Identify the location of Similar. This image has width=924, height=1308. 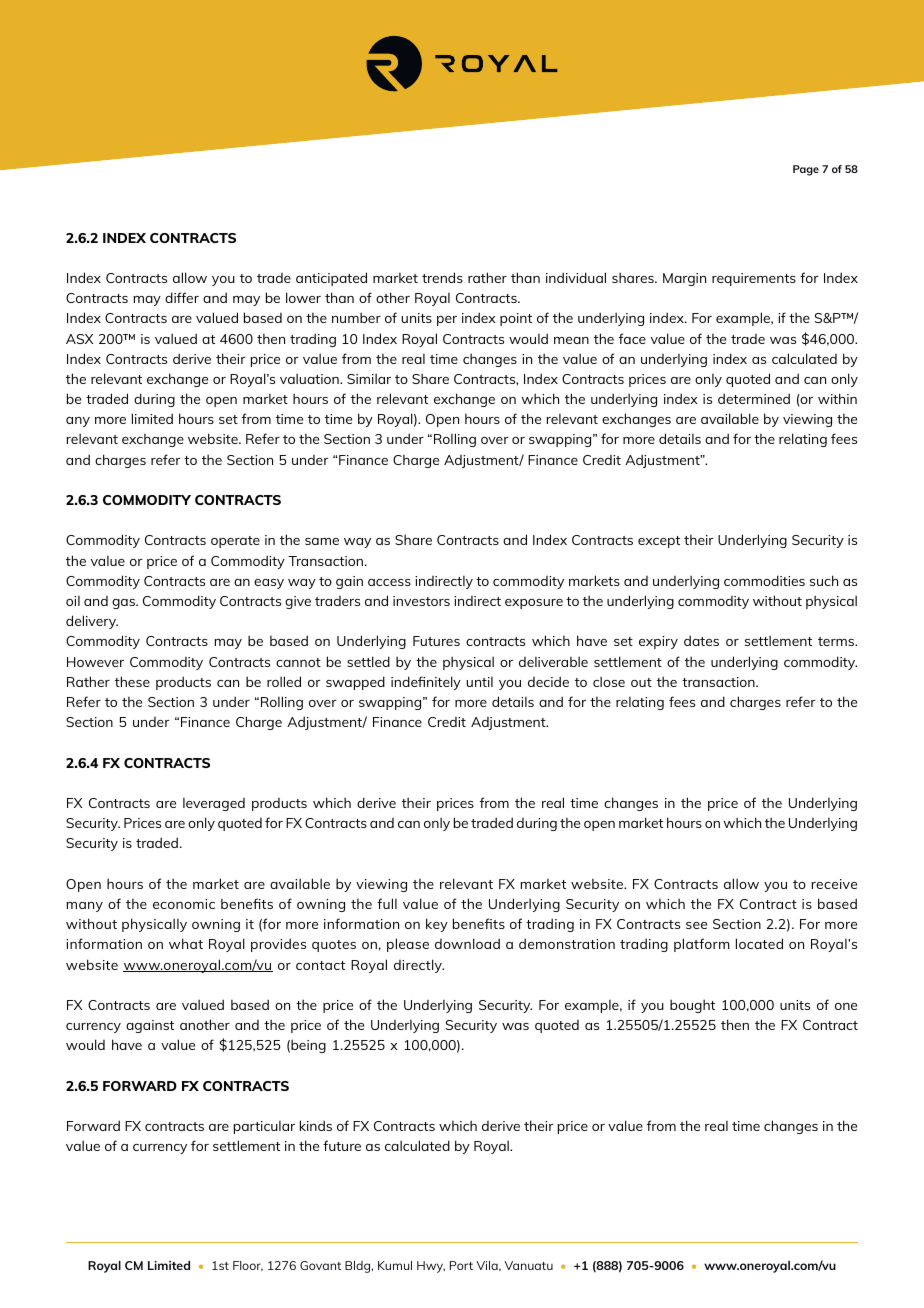
(369, 378).
